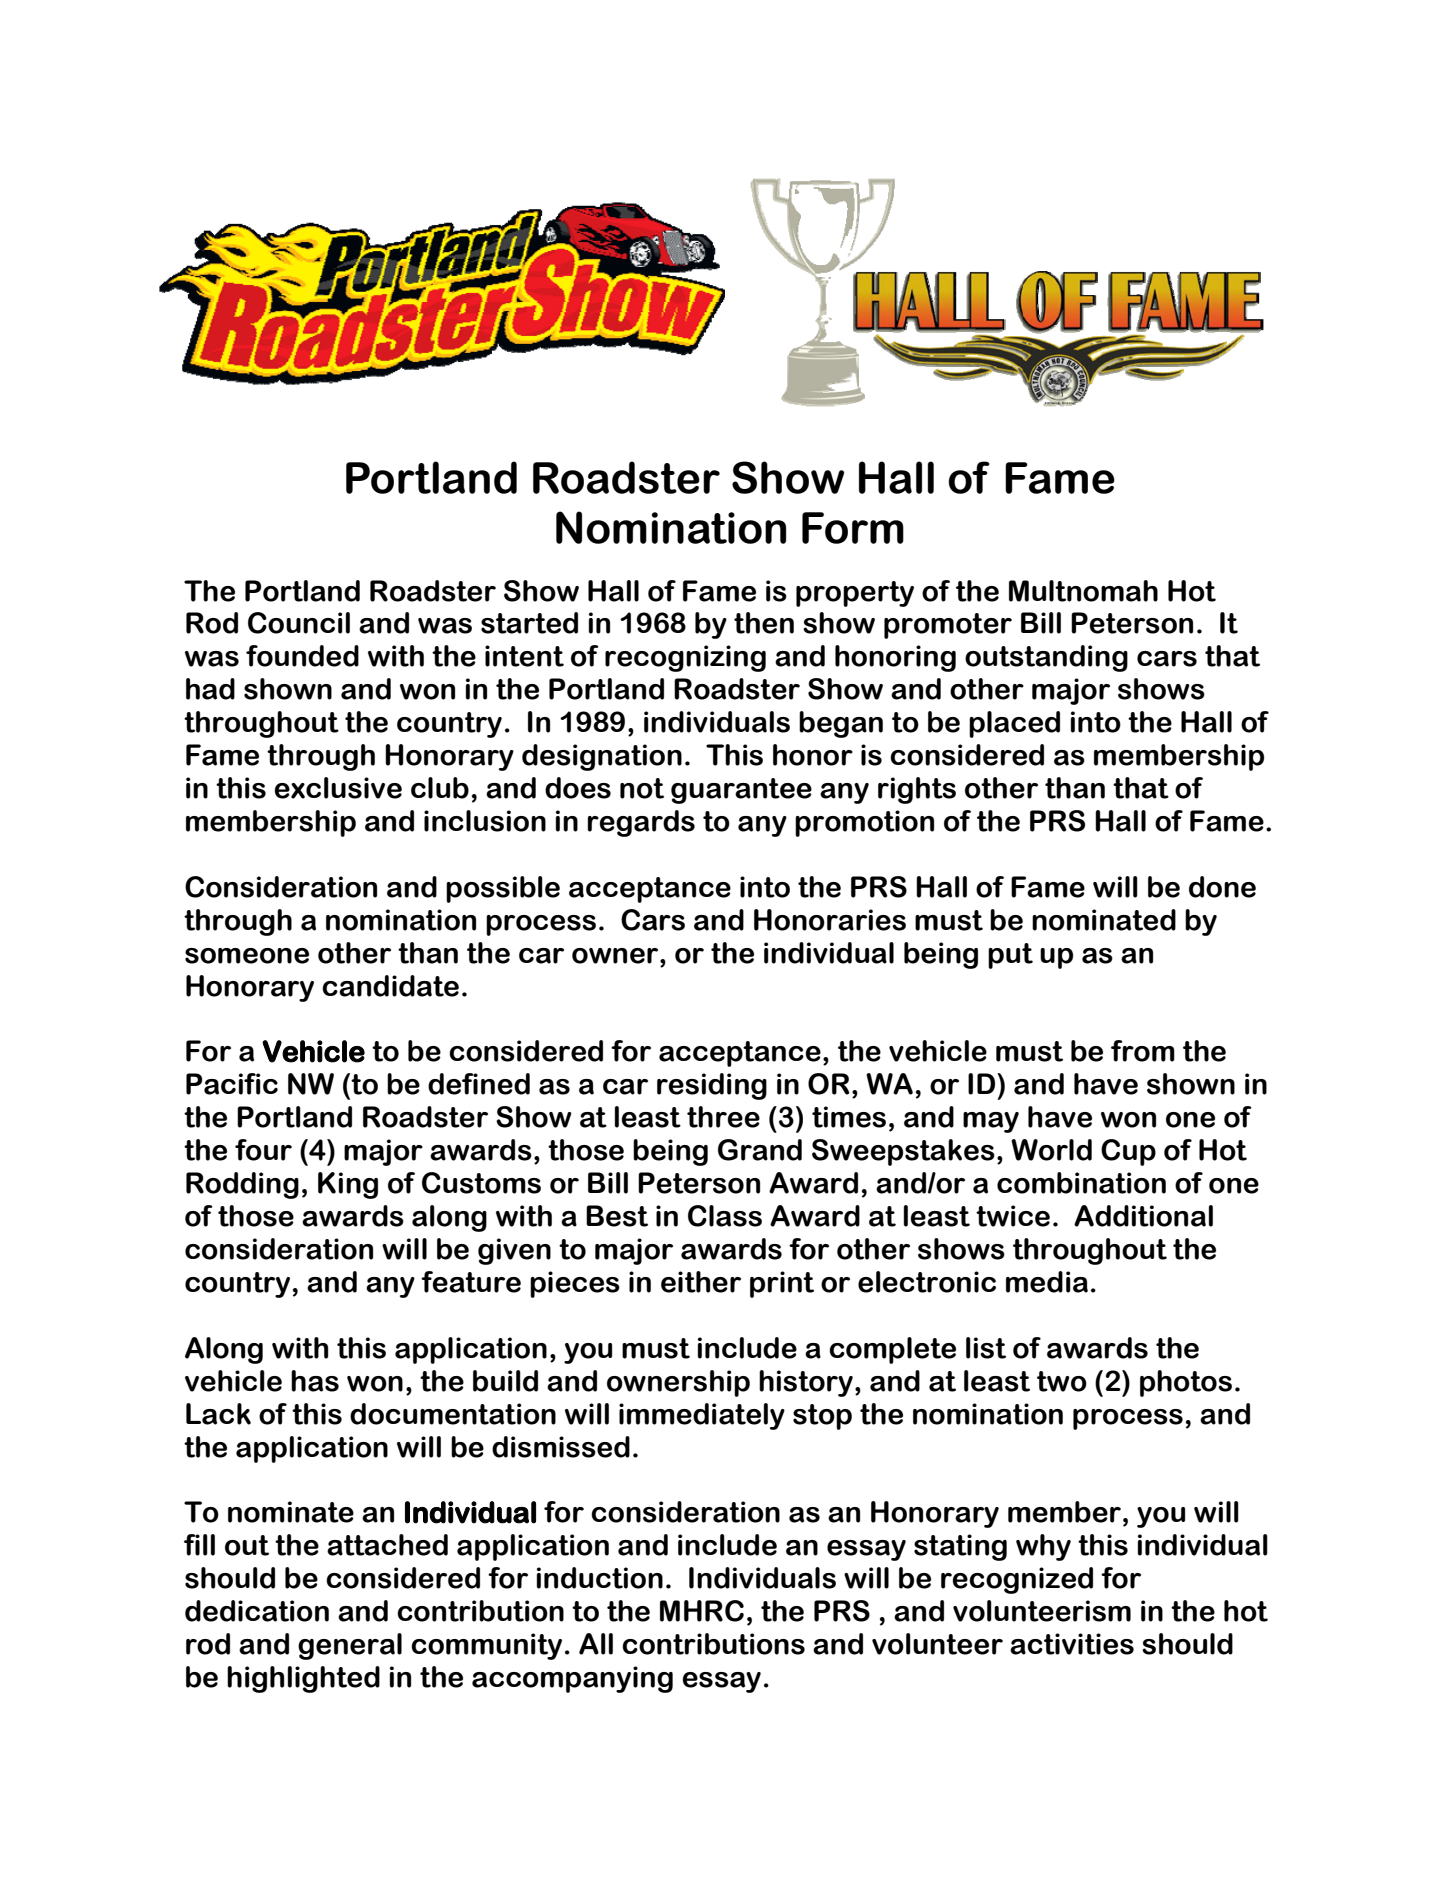  What do you see at coordinates (350, 1646) in the image?
I see `general` at bounding box center [350, 1646].
